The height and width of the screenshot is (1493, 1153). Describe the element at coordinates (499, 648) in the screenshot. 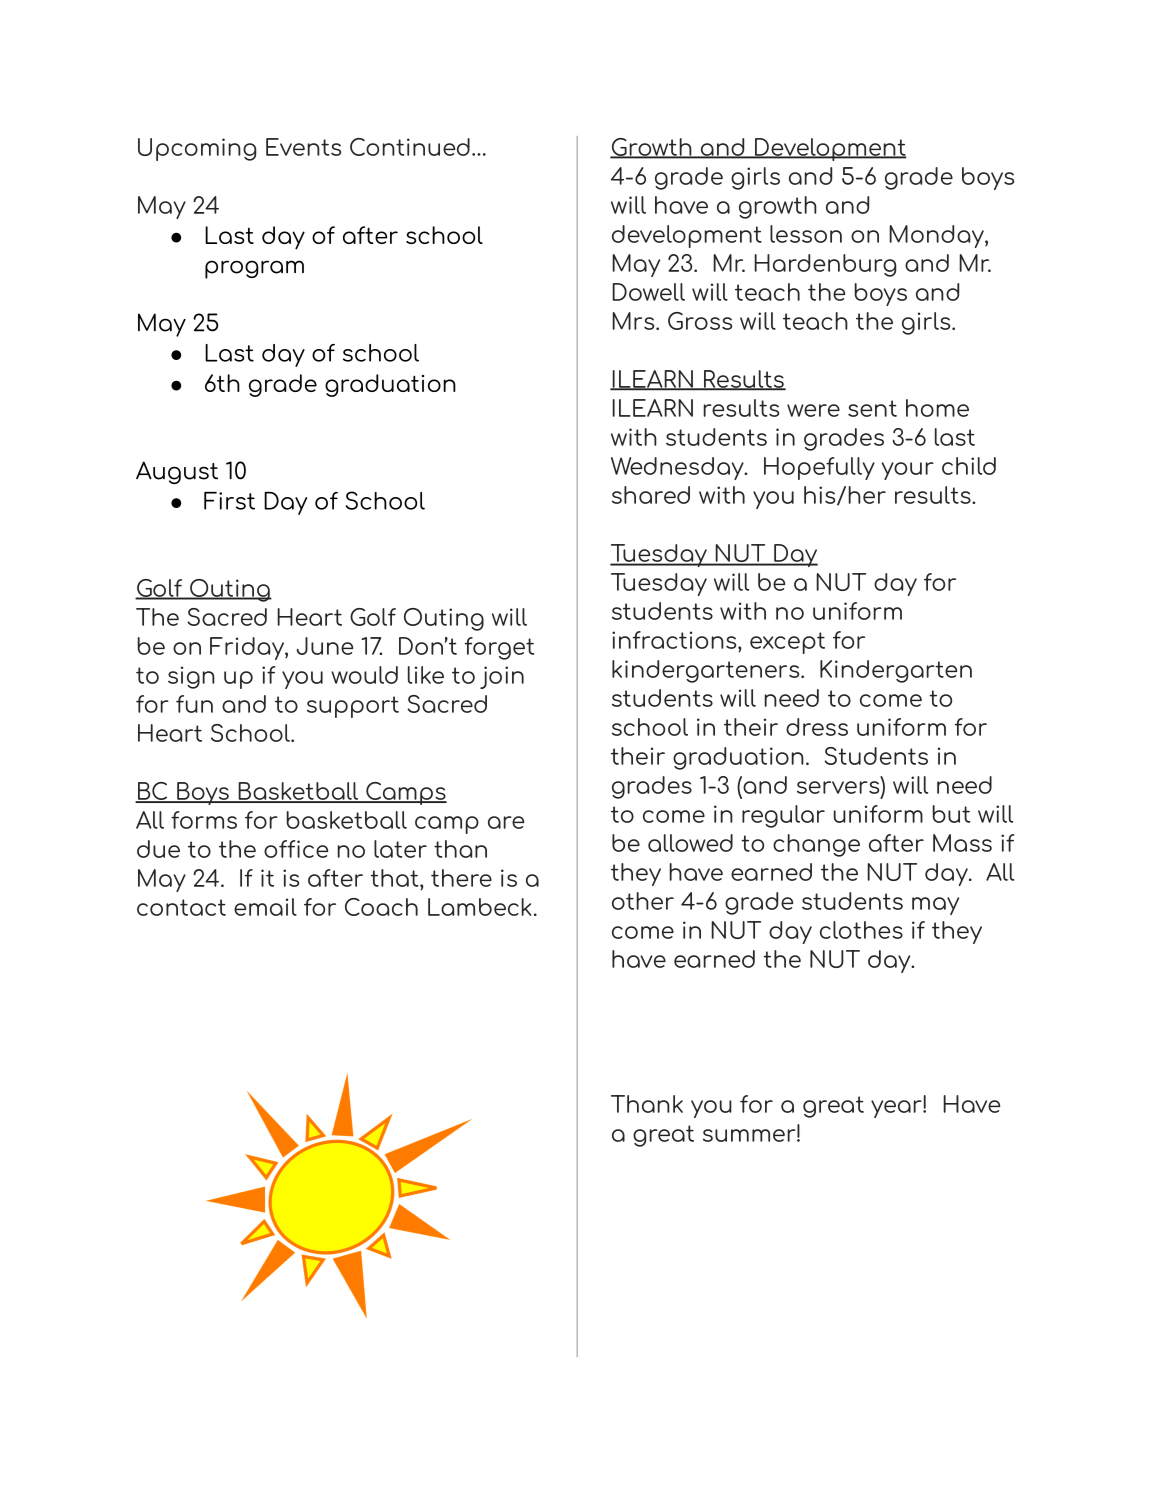

I see `forget` at that location.
